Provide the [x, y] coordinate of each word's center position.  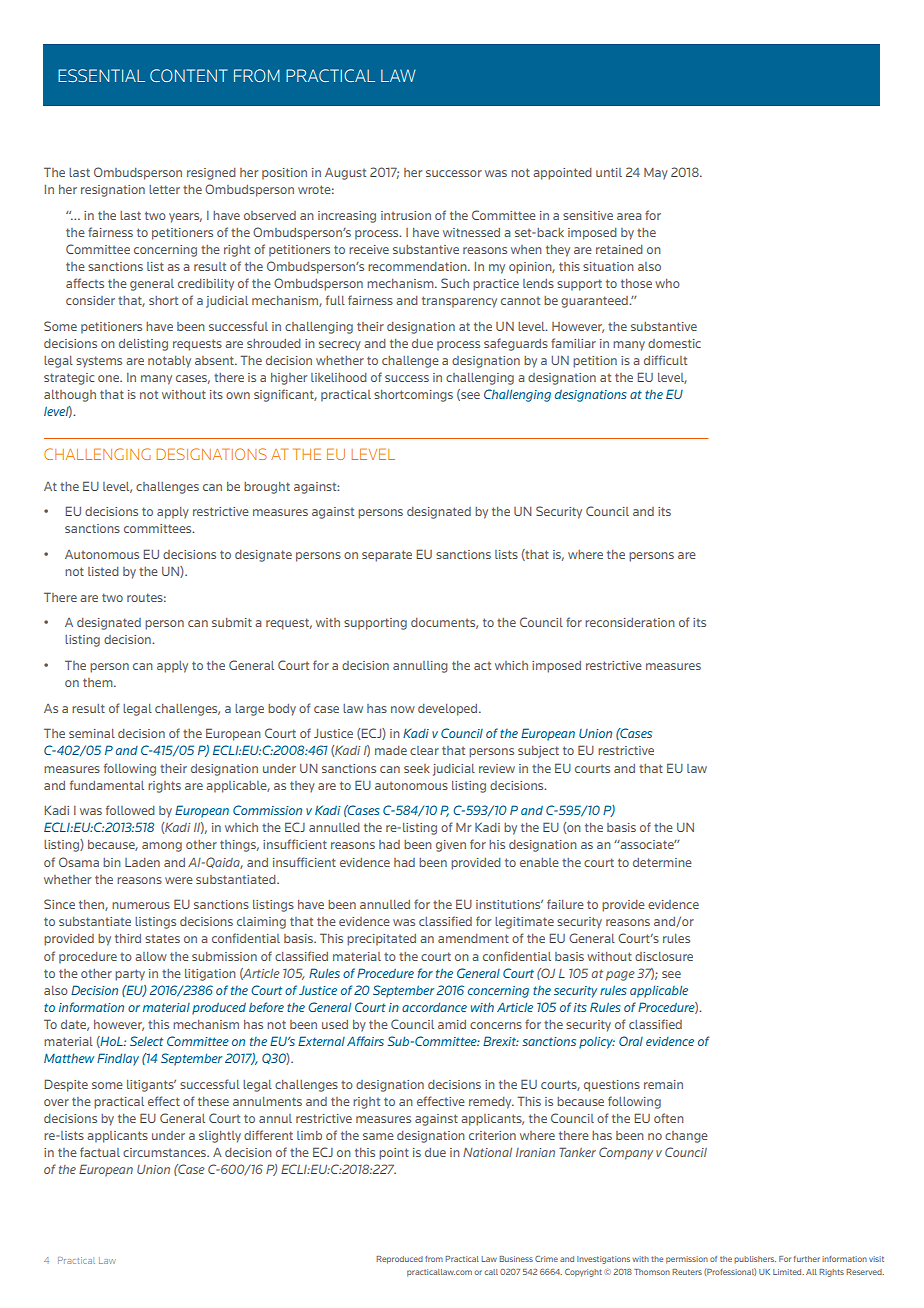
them [99, 682]
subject [538, 752]
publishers [755, 1260]
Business [516, 1259]
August [345, 174]
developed [449, 710]
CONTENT [189, 75]
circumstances [166, 1152]
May [656, 174]
